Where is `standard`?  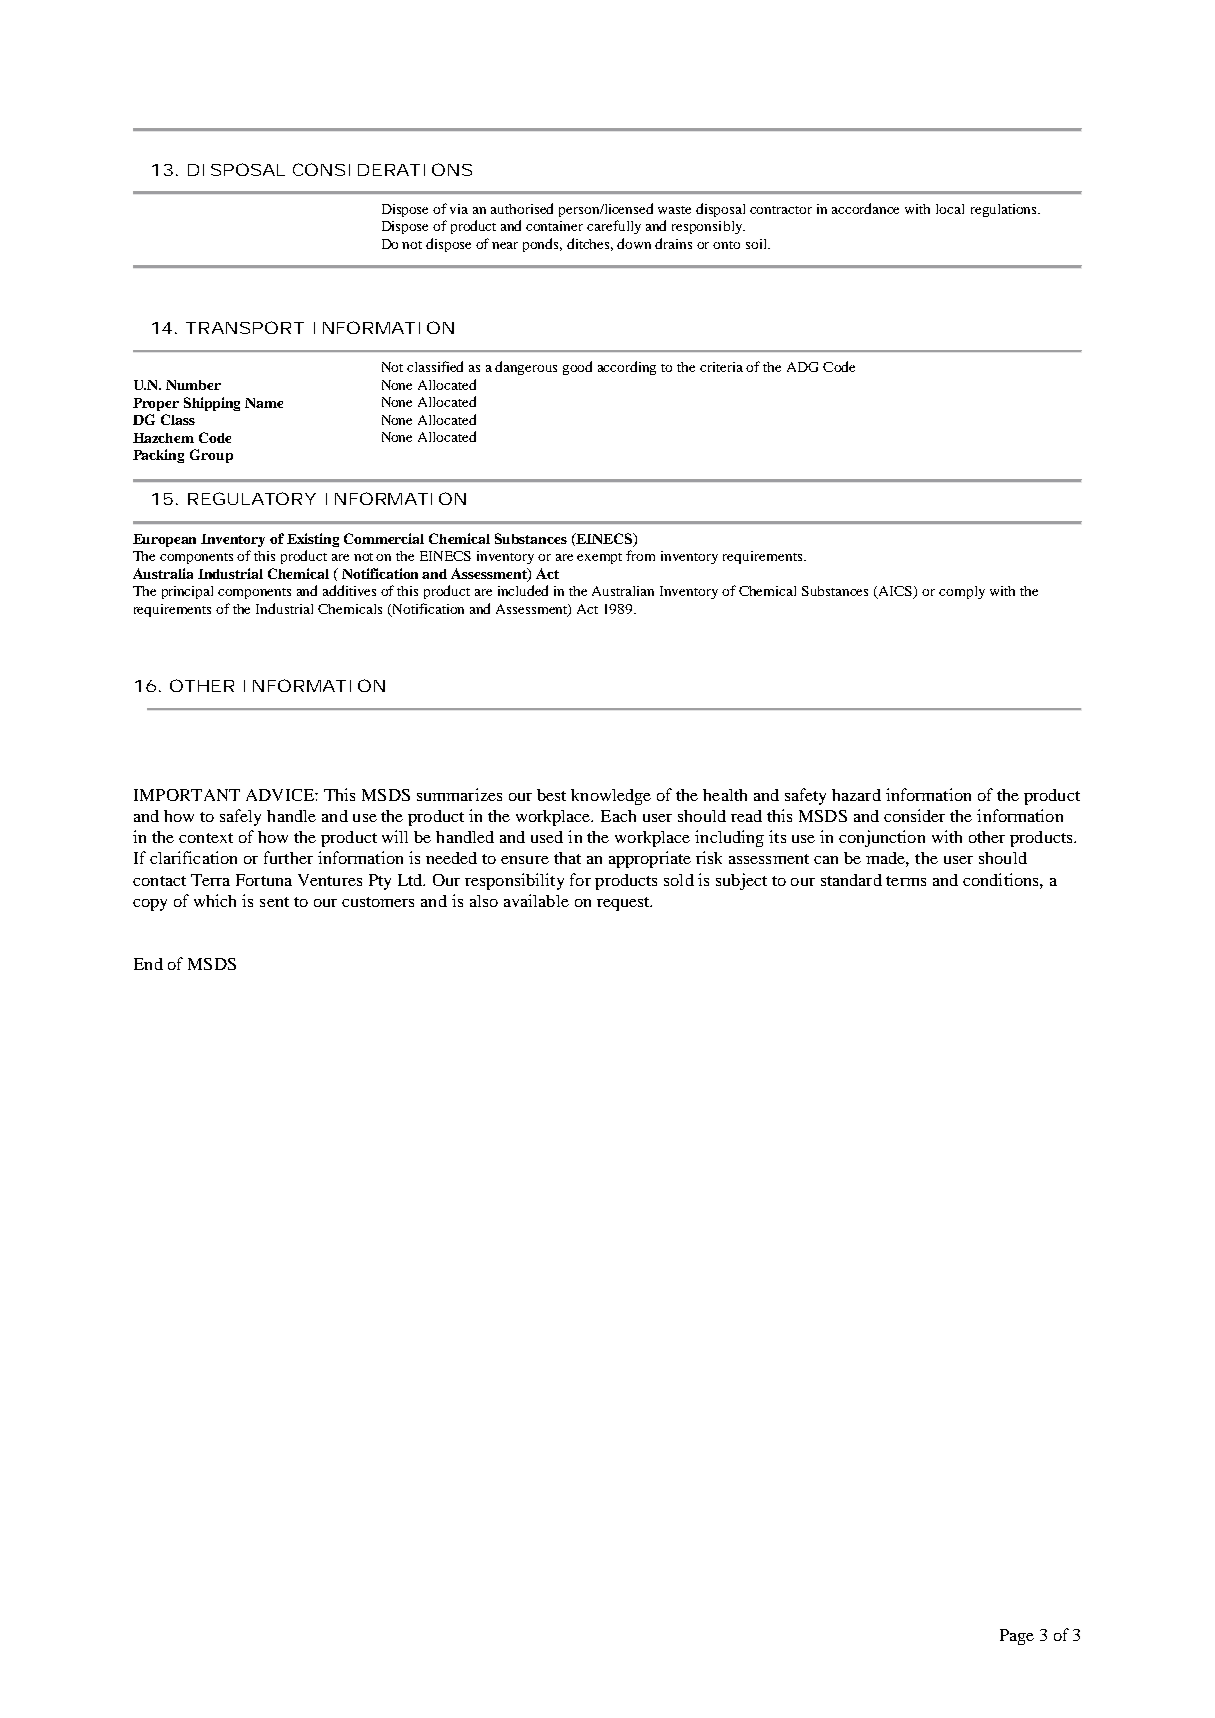 standard is located at coordinates (851, 880).
